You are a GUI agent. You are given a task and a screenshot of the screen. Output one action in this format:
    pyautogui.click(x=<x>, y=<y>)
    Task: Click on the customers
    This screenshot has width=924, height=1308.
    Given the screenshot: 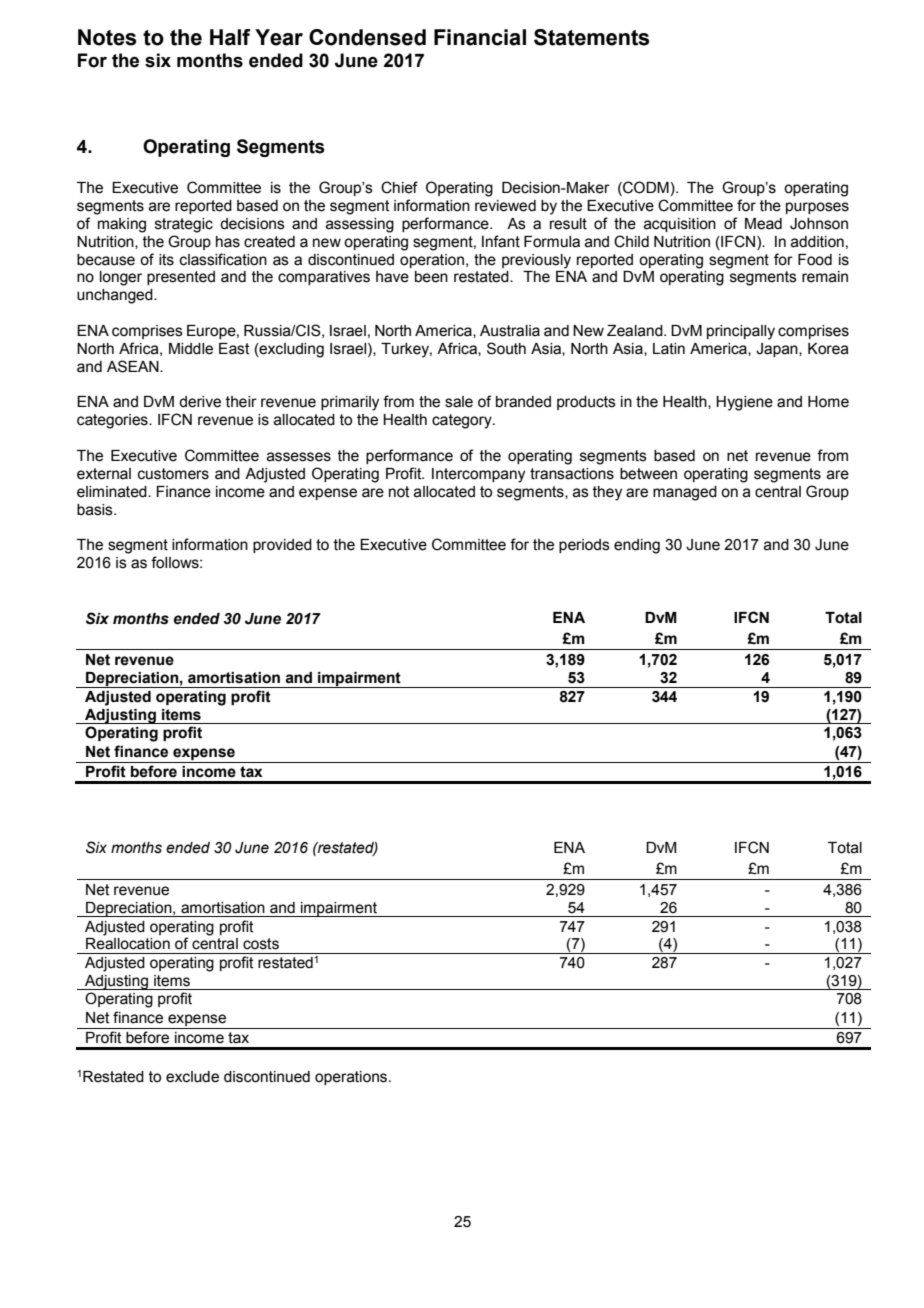 What is the action you would take?
    pyautogui.click(x=173, y=474)
